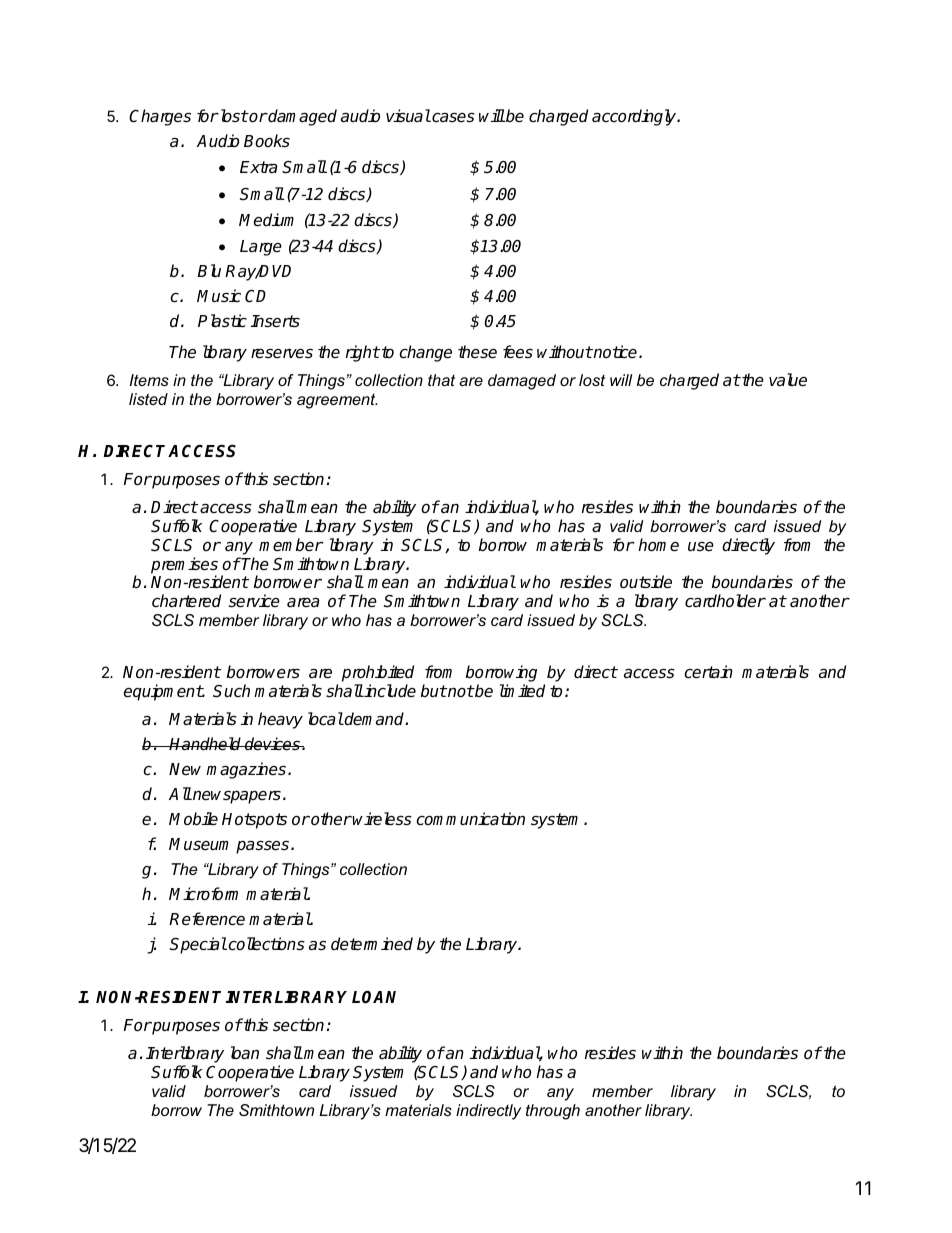 Image resolution: width=952 pixels, height=1233 pixels. I want to click on that, so click(441, 380).
